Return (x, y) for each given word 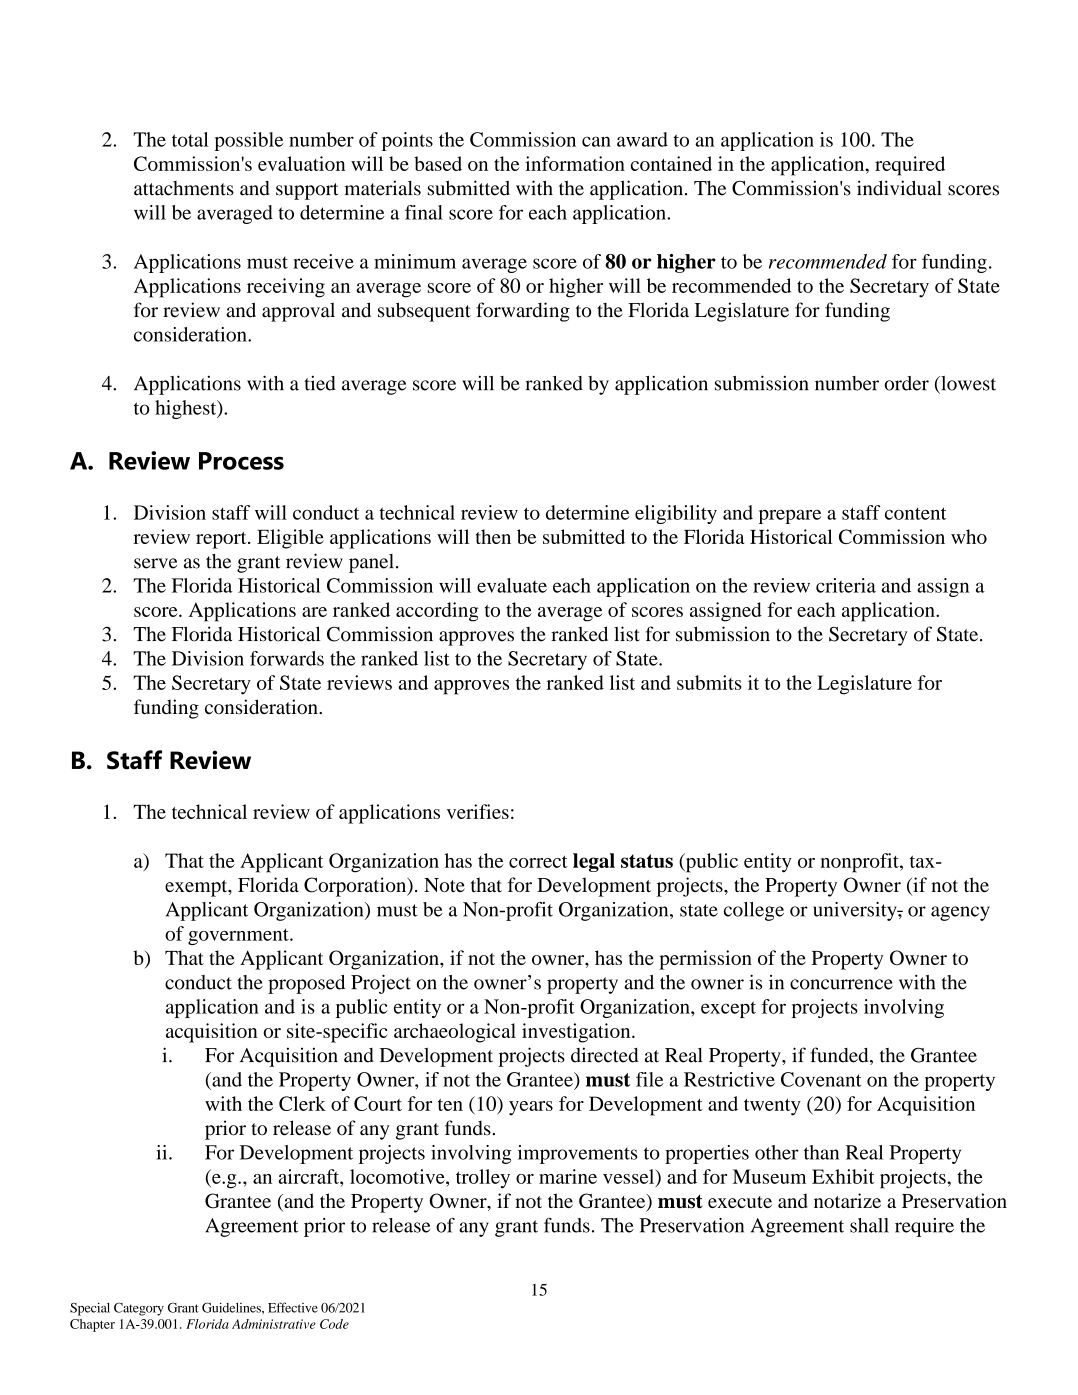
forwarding (523, 312)
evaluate (512, 585)
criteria (846, 585)
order (906, 383)
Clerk (302, 1103)
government (239, 936)
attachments (184, 188)
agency (960, 913)
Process (241, 461)
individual (899, 188)
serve (155, 563)
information (575, 163)
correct (538, 861)
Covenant (821, 1079)
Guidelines (232, 1307)
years (531, 1108)
